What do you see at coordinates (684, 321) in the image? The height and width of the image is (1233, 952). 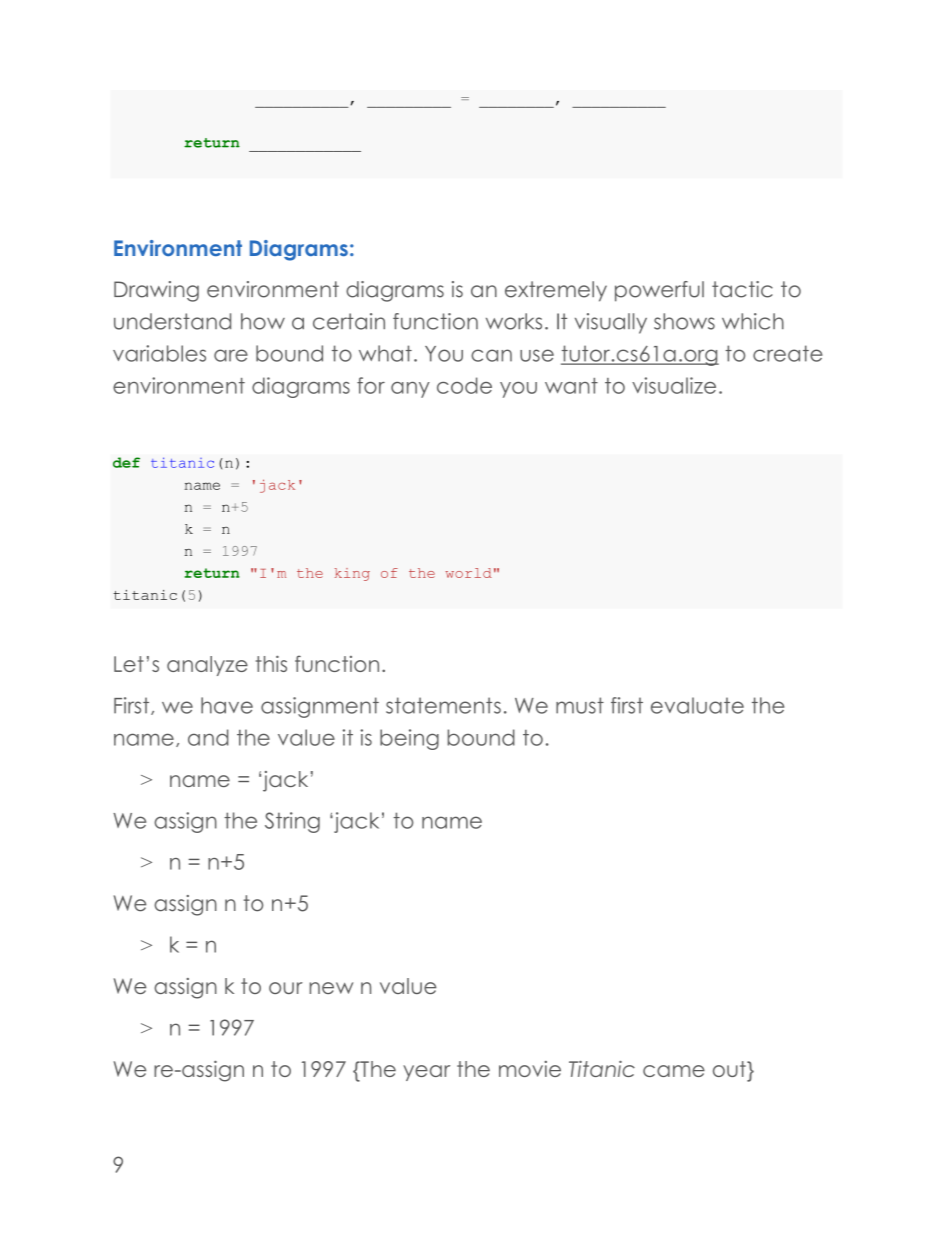 I see `shows` at bounding box center [684, 321].
